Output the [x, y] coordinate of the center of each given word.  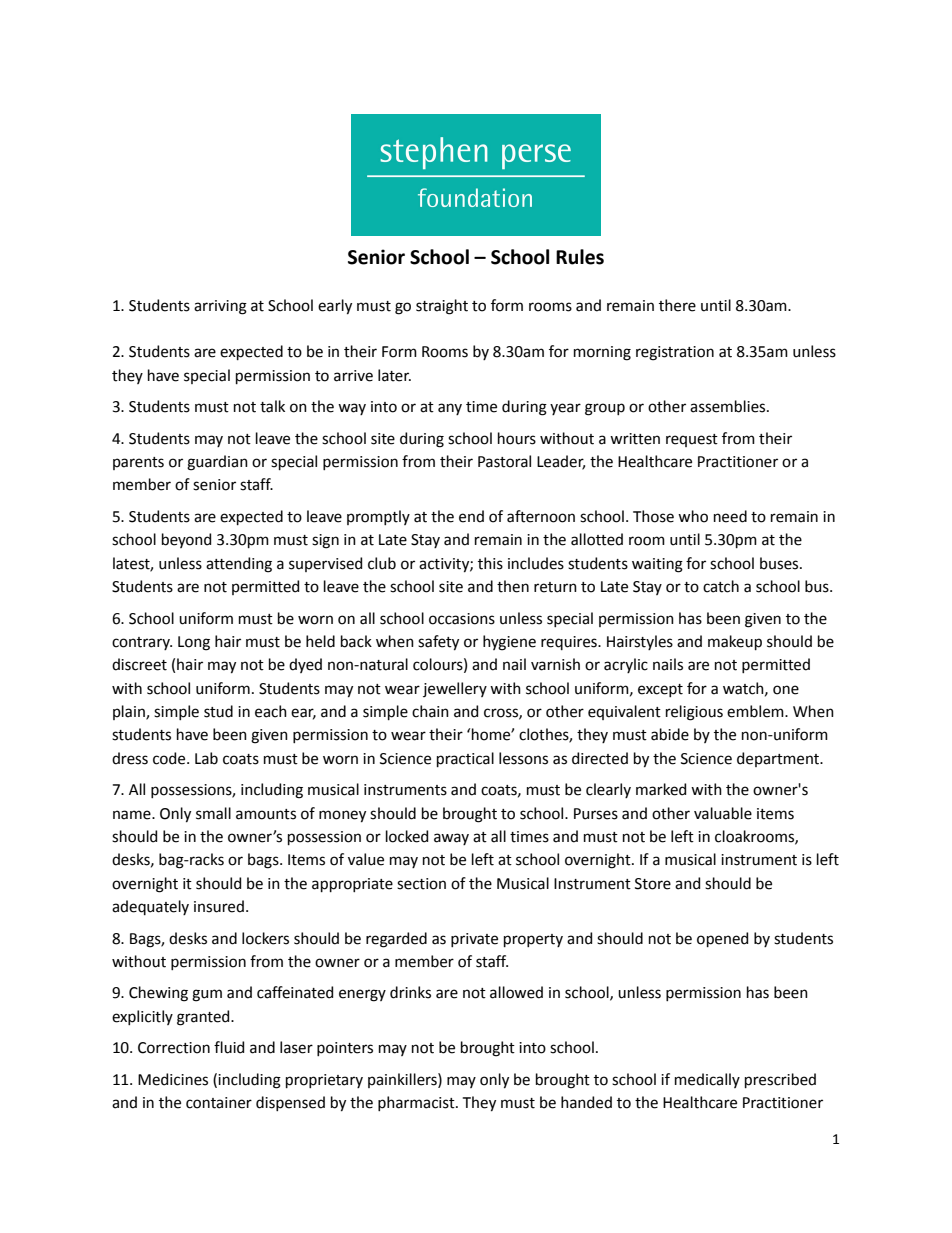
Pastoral [504, 461]
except [660, 690]
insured [219, 906]
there [677, 305]
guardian [217, 463]
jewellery [455, 689]
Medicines [173, 1079]
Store [653, 884]
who [693, 516]
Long [194, 643]
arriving [220, 307]
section [421, 884]
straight [442, 307]
